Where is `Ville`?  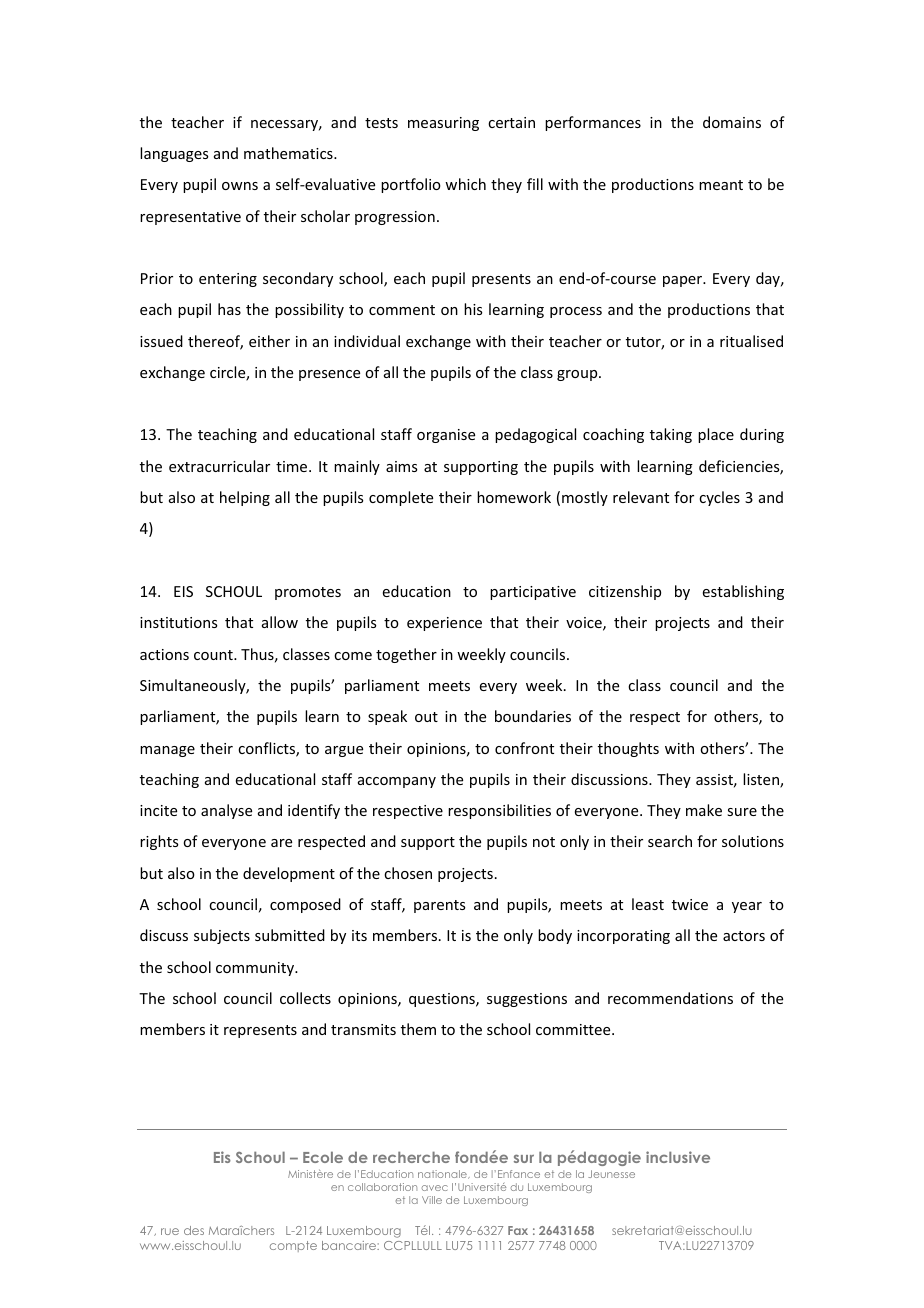 Ville is located at coordinates (432, 1200).
